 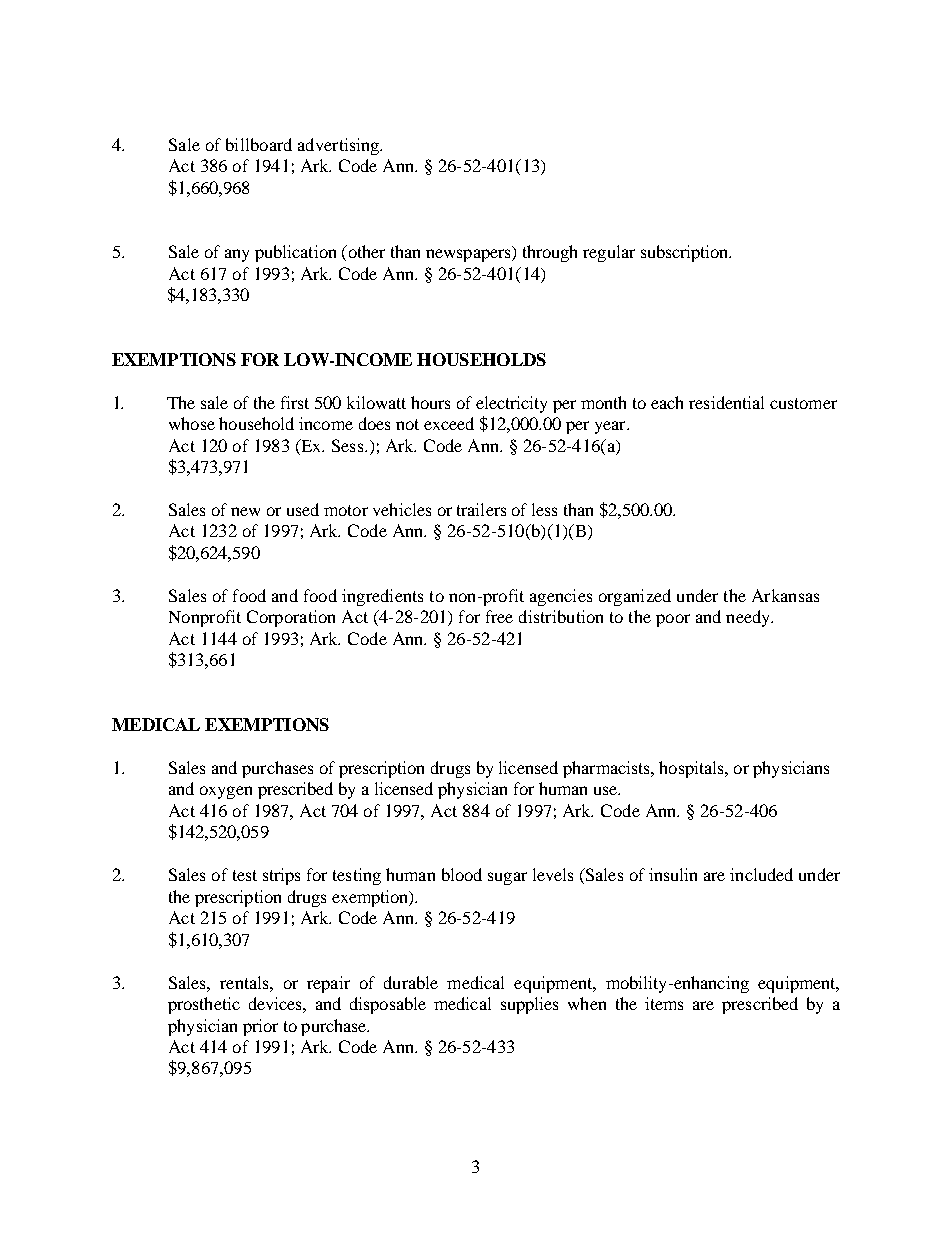 I want to click on billboard, so click(x=259, y=144).
